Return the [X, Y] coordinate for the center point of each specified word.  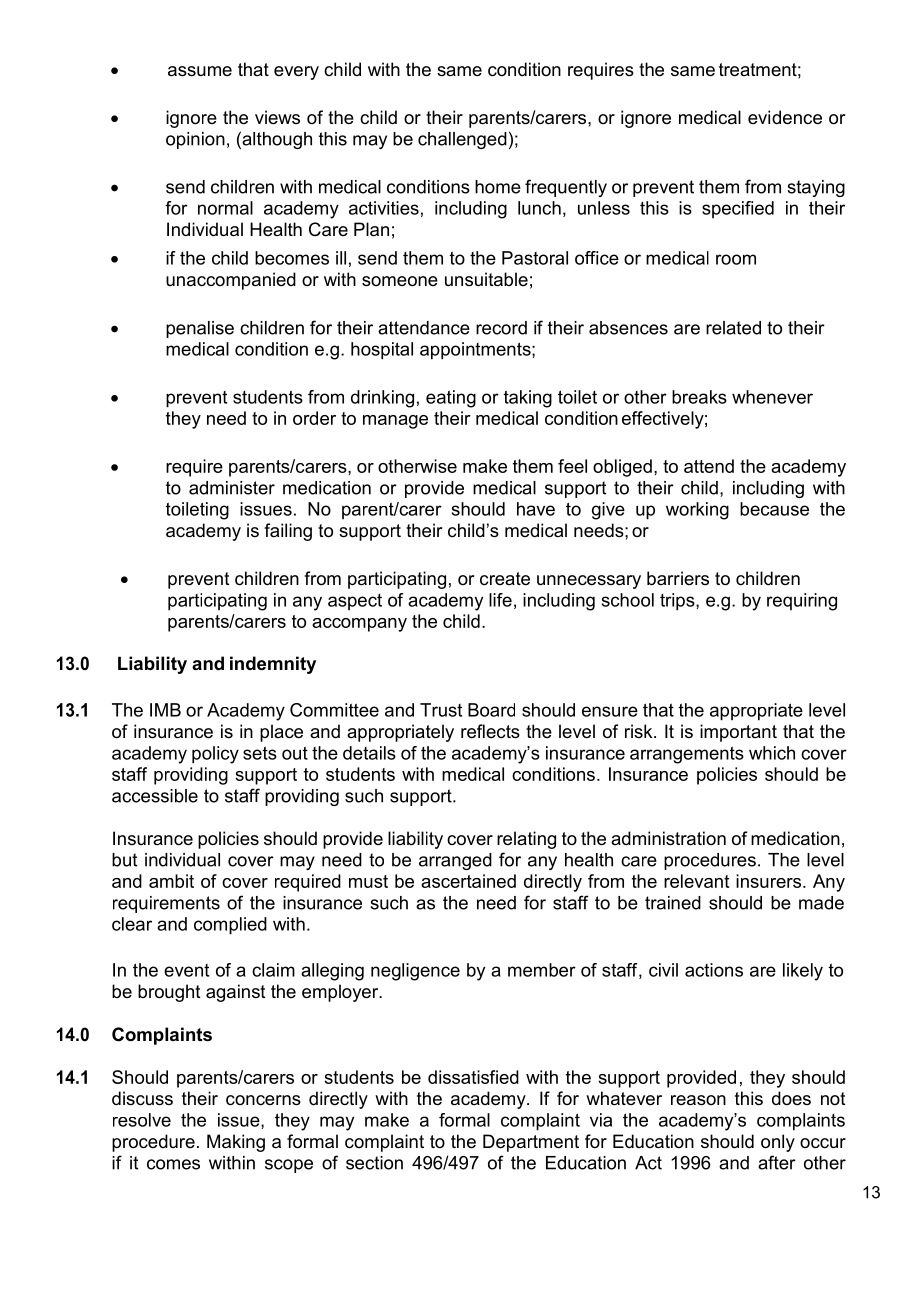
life [500, 600]
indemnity [273, 665]
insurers [768, 881]
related [733, 328]
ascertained [468, 881]
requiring [802, 602]
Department [531, 1143]
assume [200, 71]
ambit [171, 881]
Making [236, 1143]
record [501, 328]
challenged [462, 140]
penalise [200, 329]
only [778, 1143]
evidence [785, 117]
